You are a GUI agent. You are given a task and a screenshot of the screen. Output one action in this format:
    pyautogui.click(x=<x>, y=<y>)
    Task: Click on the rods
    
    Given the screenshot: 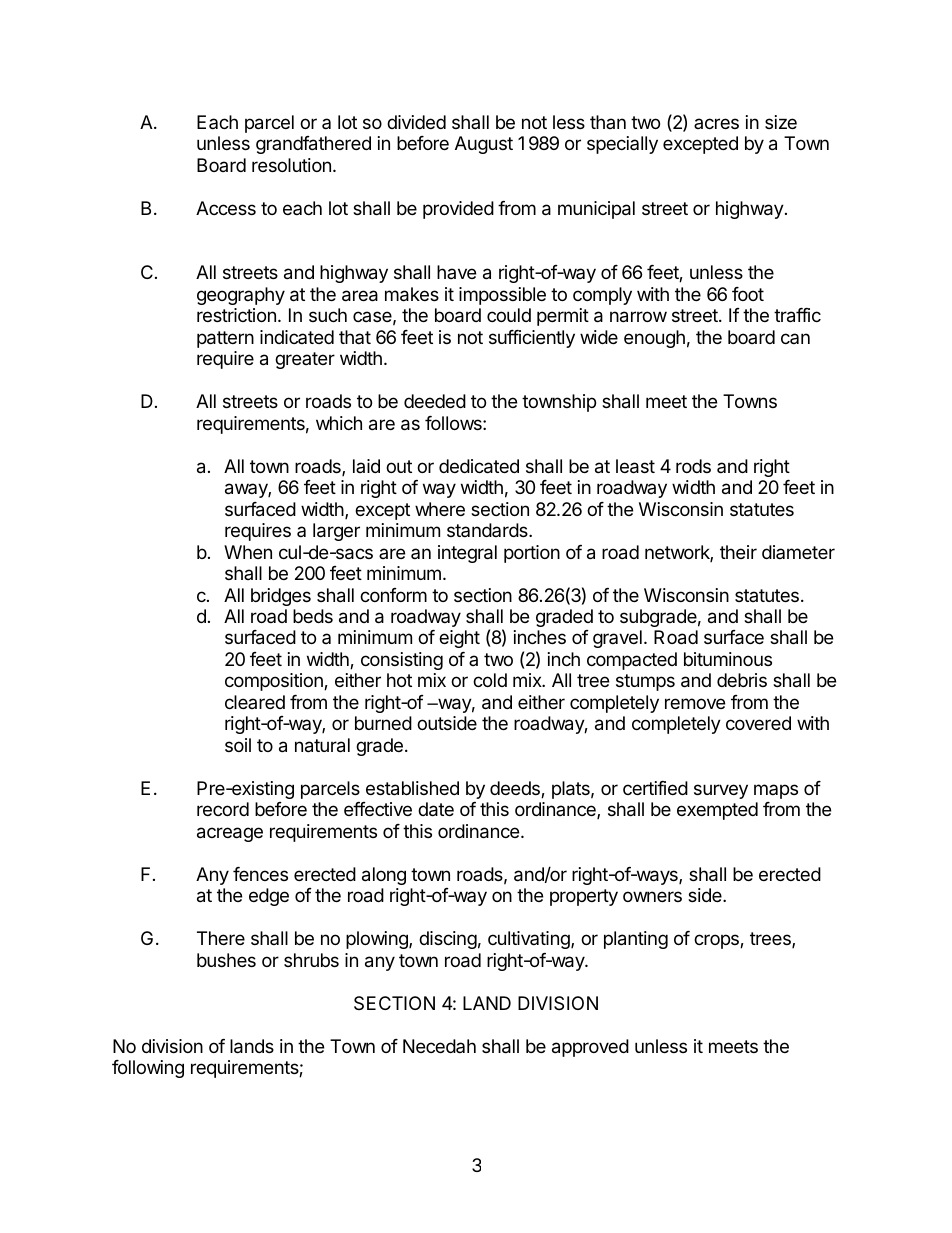 What is the action you would take?
    pyautogui.click(x=693, y=466)
